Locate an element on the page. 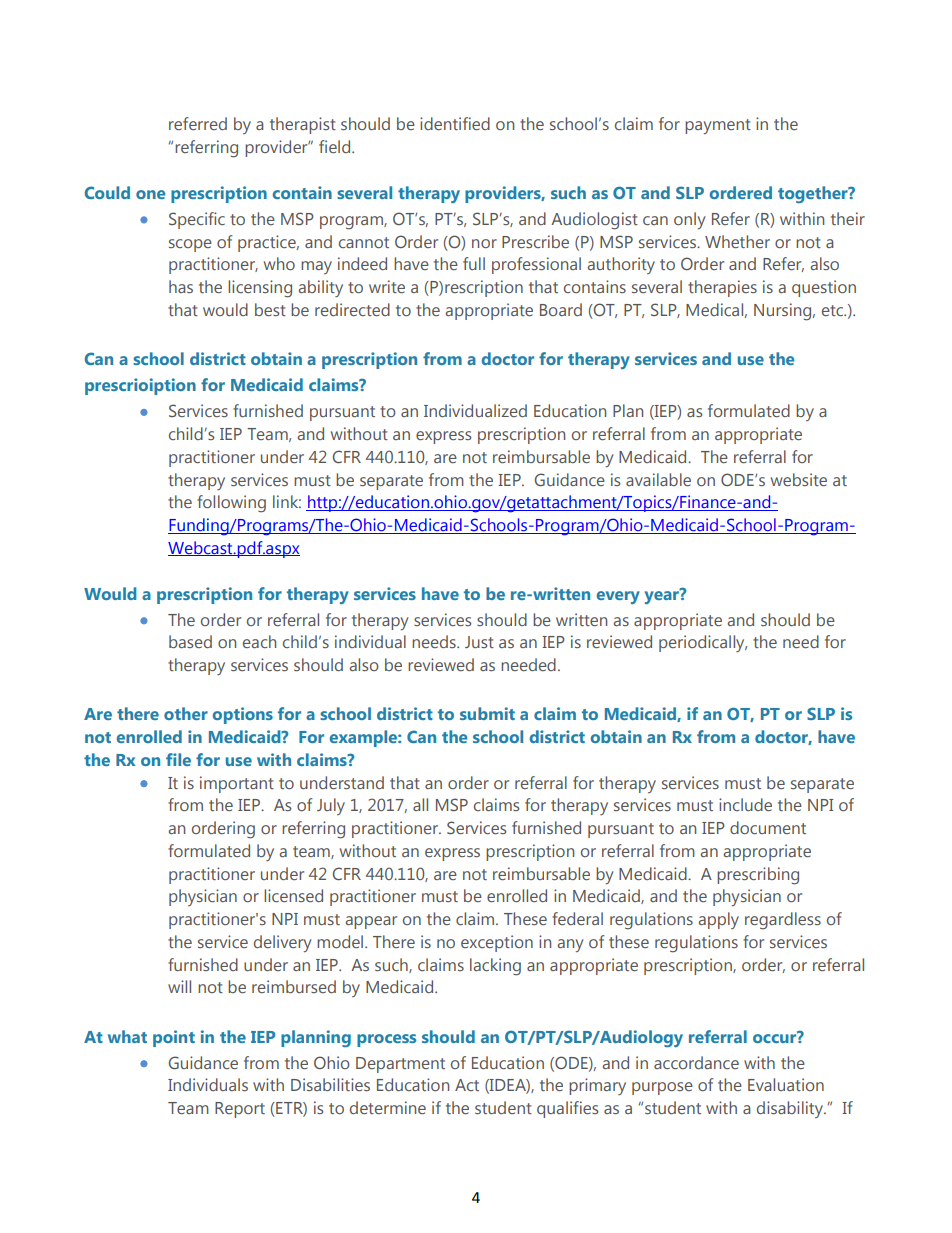  identified is located at coordinates (455, 123).
